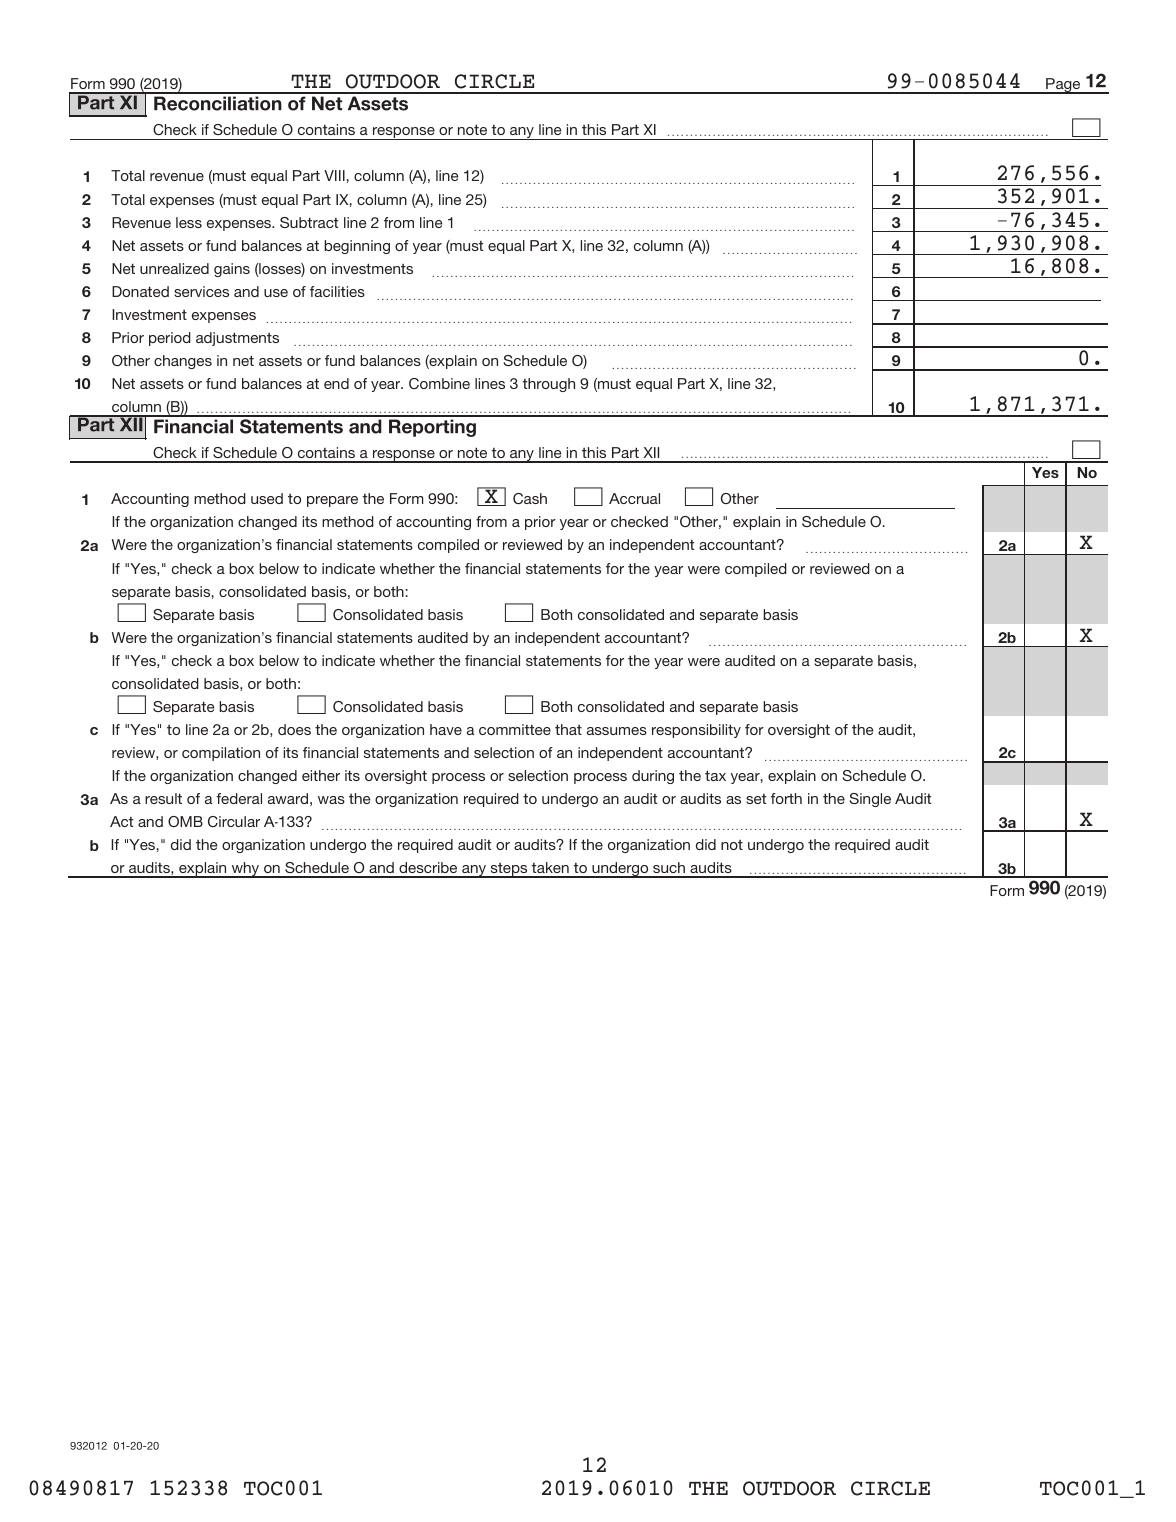 The width and height of the screenshot is (1176, 1522). Describe the element at coordinates (1063, 86) in the screenshot. I see `Page` at that location.
